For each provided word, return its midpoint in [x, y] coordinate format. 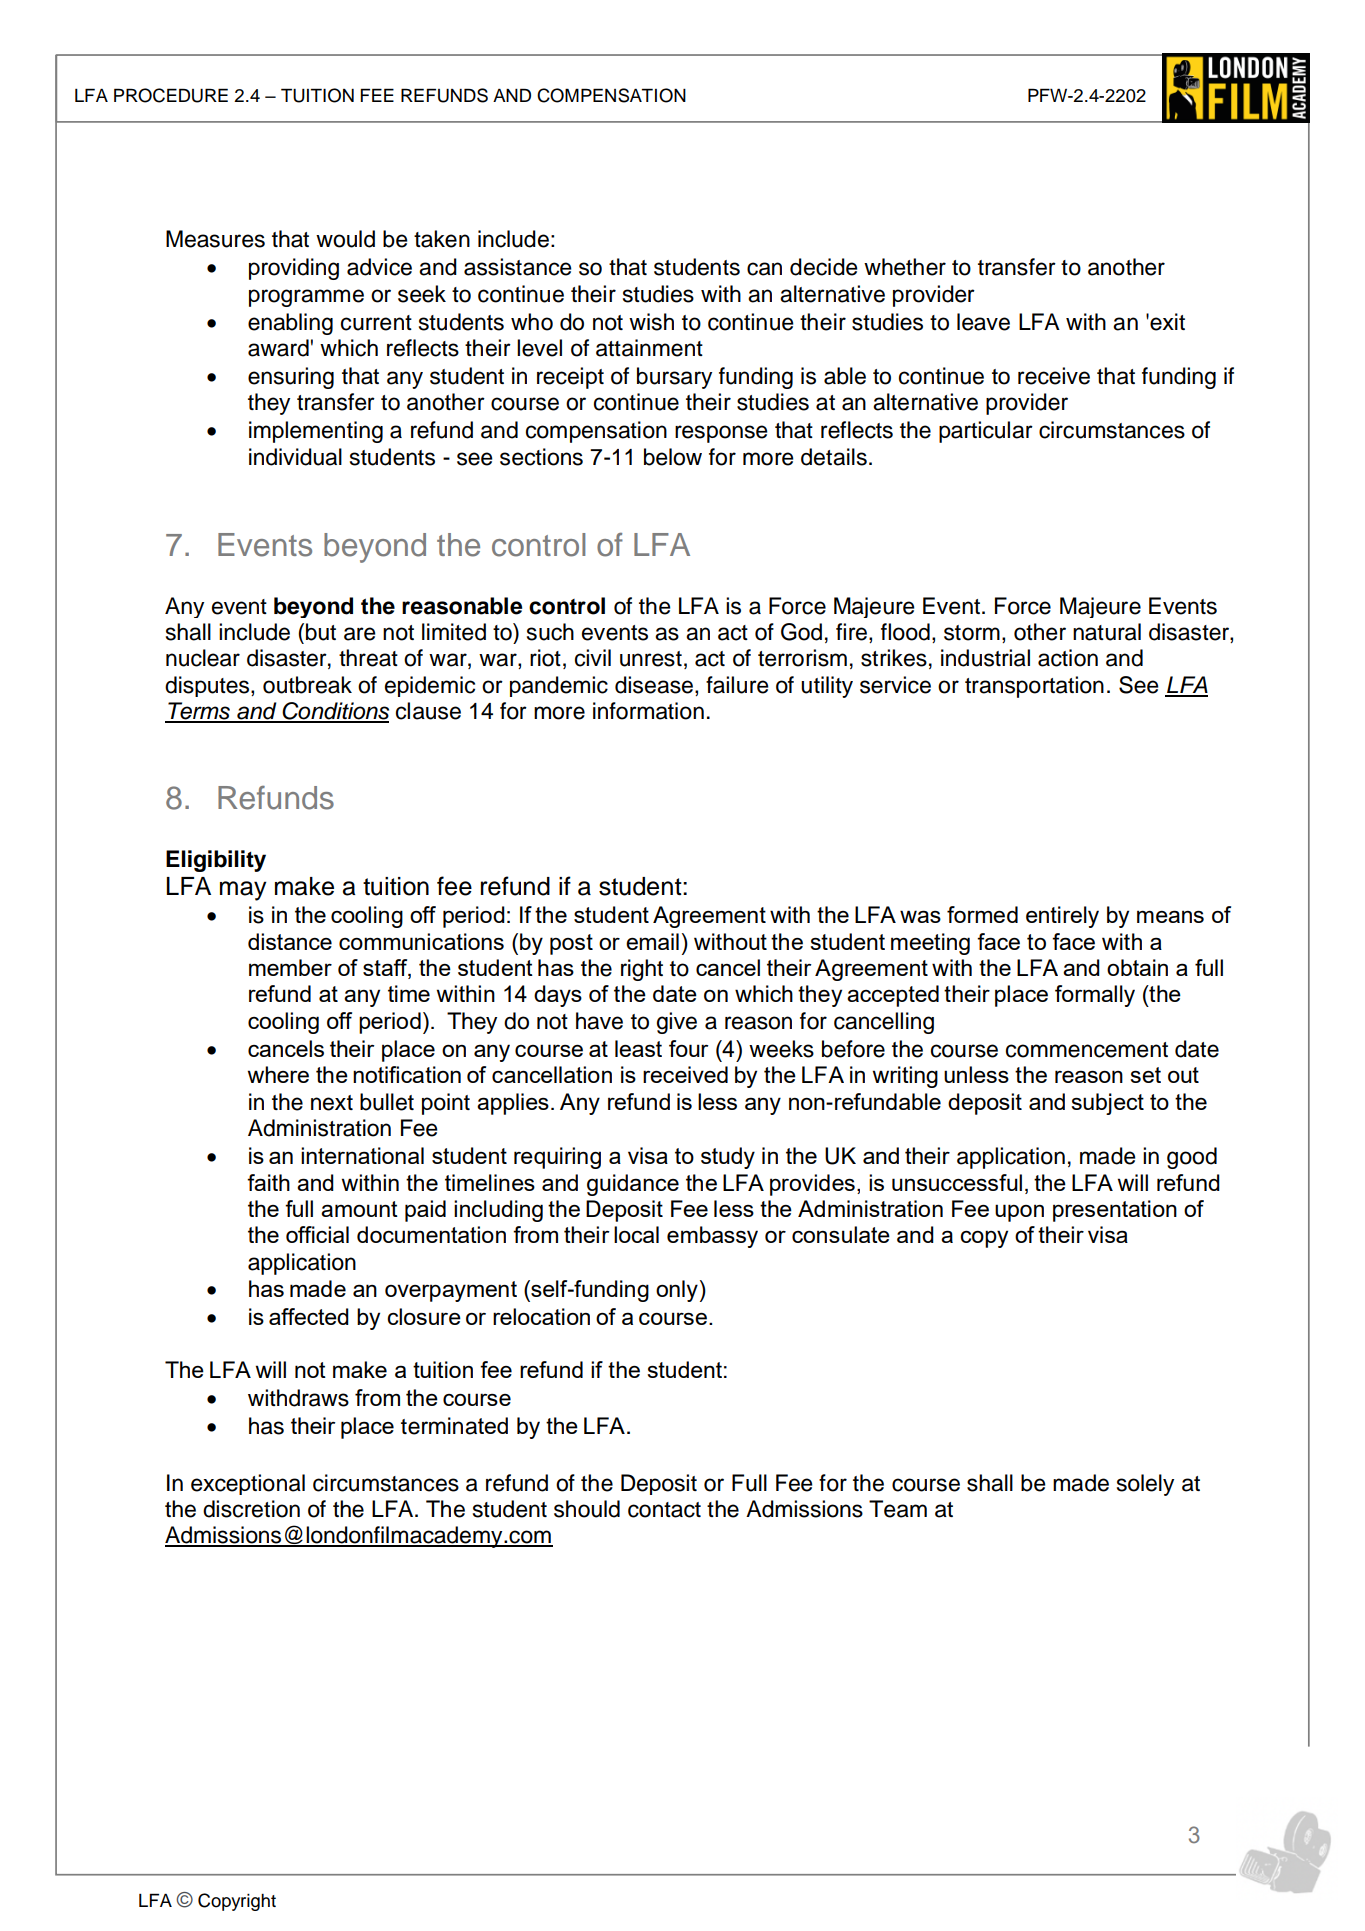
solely [1145, 1485]
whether [905, 267]
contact [664, 1510]
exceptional [248, 1484]
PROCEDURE [171, 95]
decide [824, 267]
